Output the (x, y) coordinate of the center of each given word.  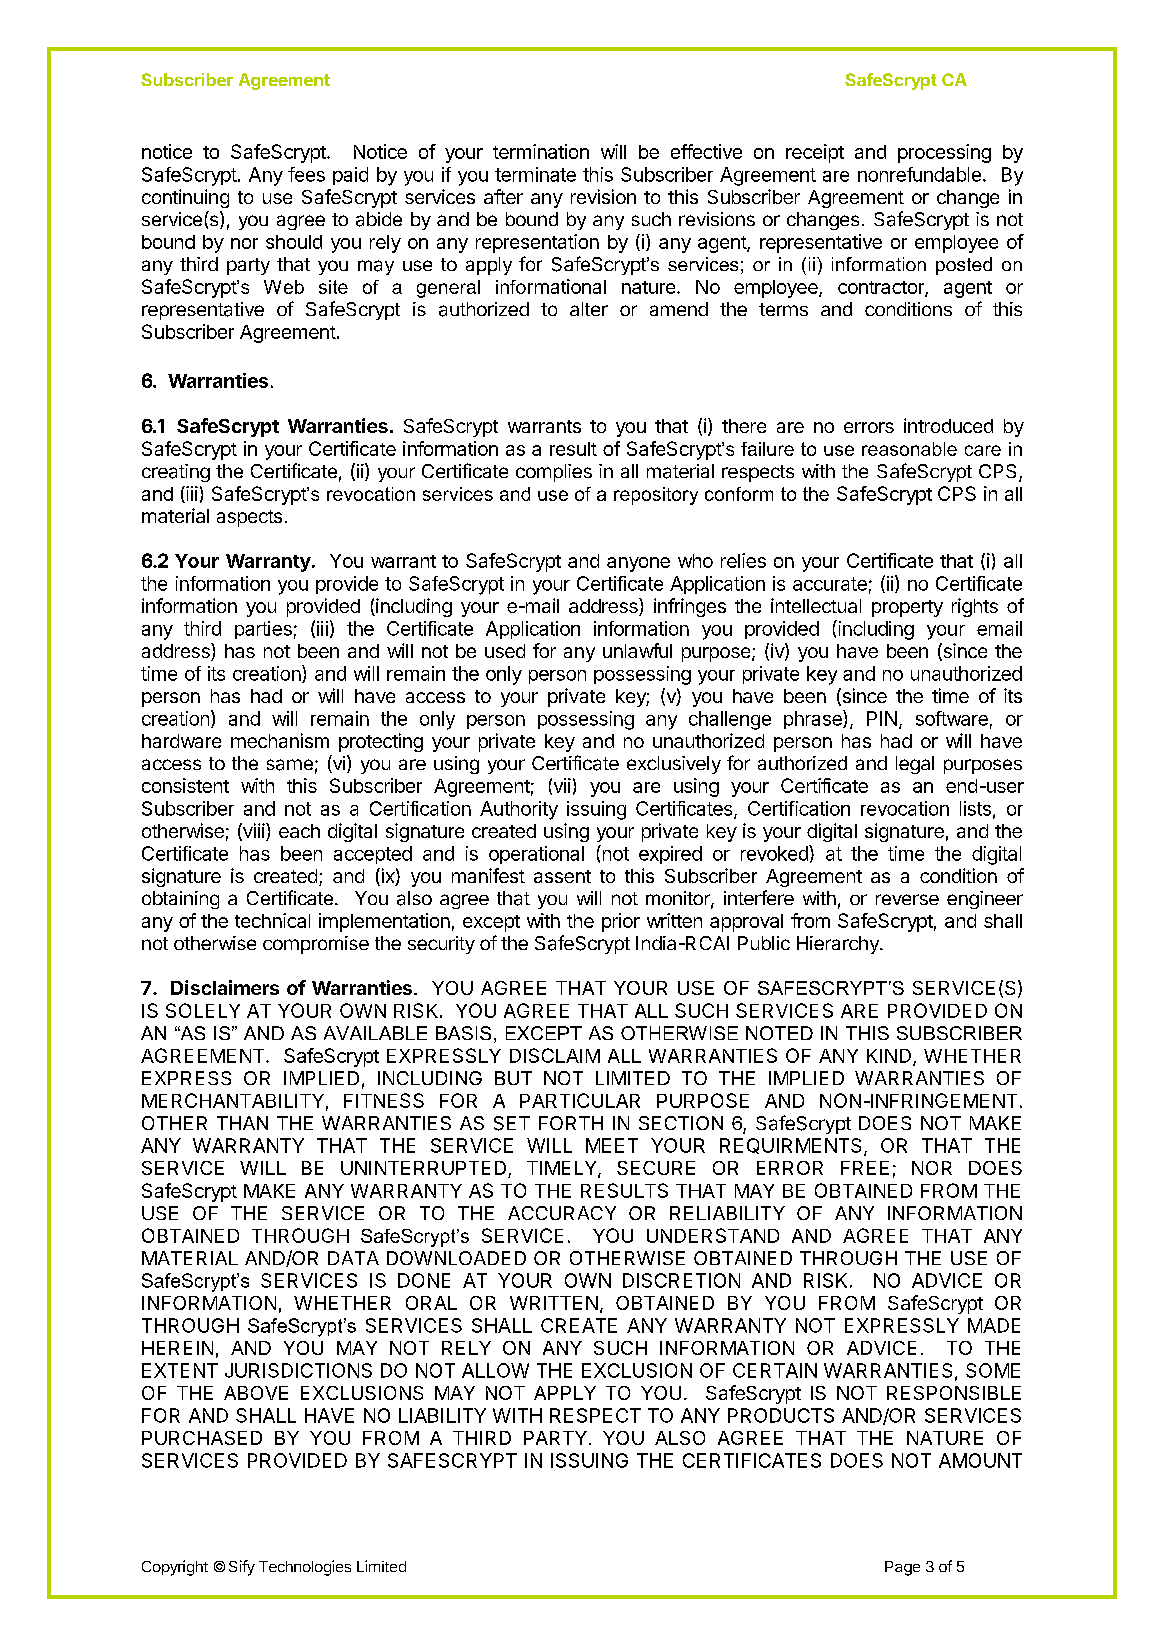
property (907, 608)
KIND (890, 1057)
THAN (242, 1123)
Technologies (305, 1568)
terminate (535, 174)
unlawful (637, 650)
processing (944, 153)
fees (306, 174)
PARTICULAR (580, 1100)
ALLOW (495, 1370)
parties (263, 630)
